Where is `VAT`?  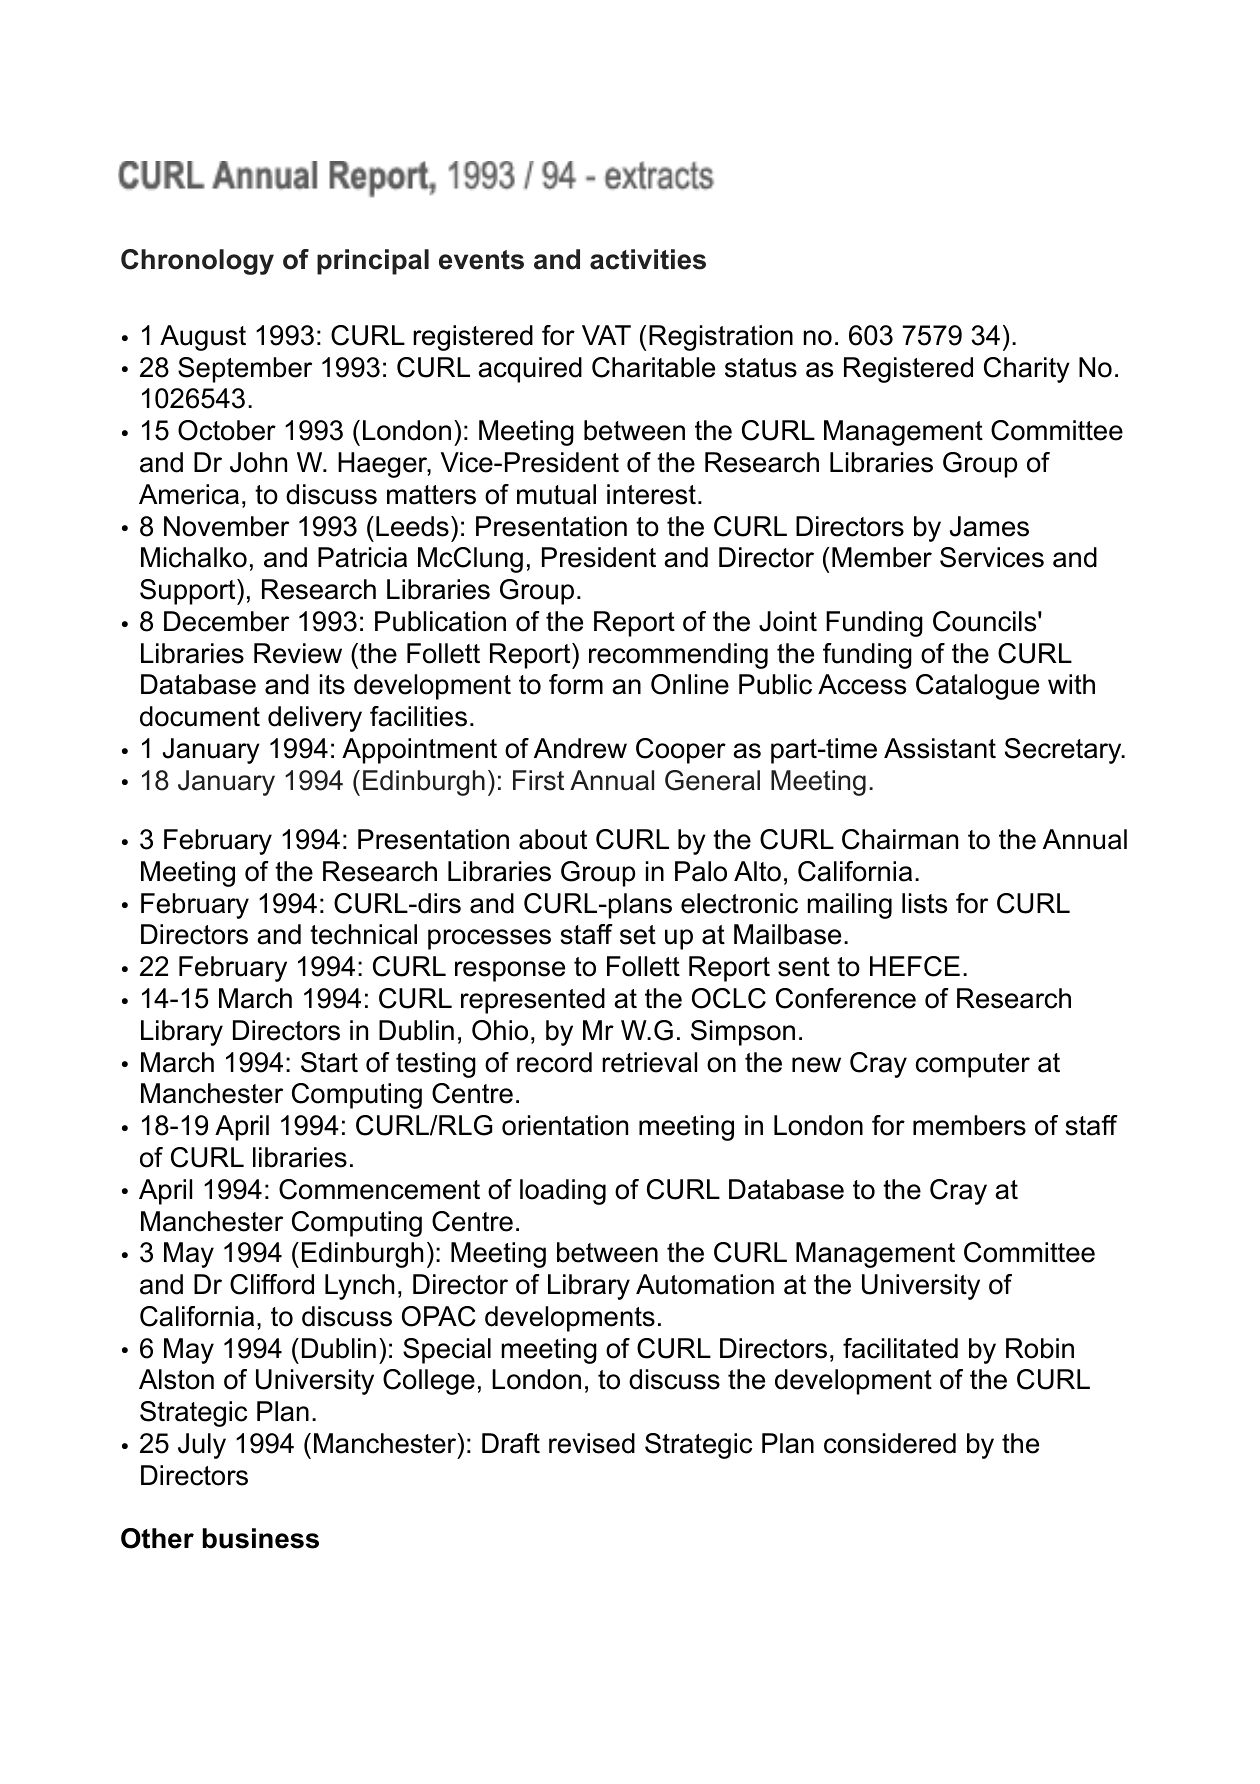 VAT is located at coordinates (606, 335).
